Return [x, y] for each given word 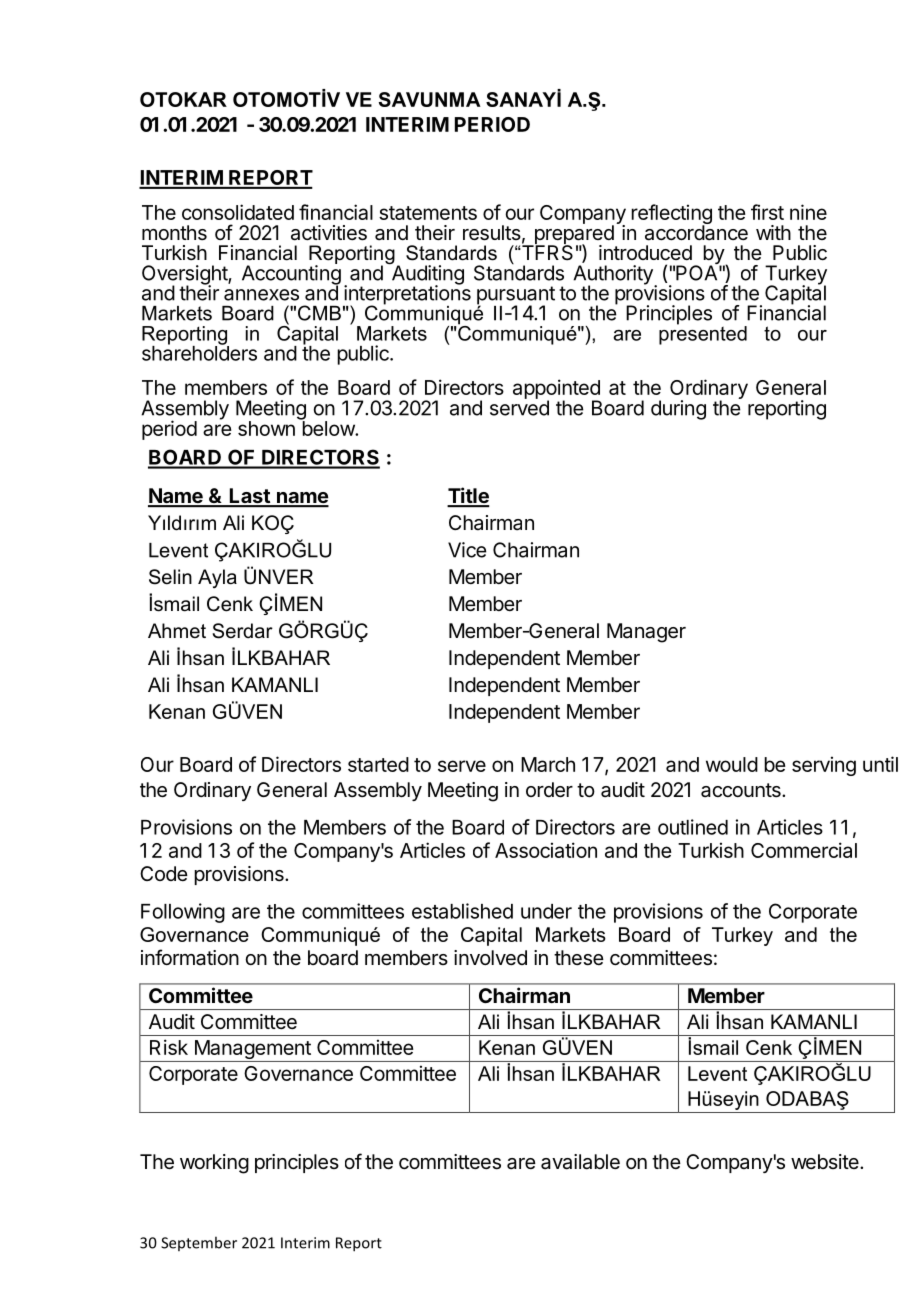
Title [468, 496]
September [199, 1243]
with [773, 232]
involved [490, 957]
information [190, 957]
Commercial [804, 850]
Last [250, 497]
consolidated [238, 212]
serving [824, 766]
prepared [573, 235]
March [548, 764]
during [678, 410]
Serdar [243, 631]
